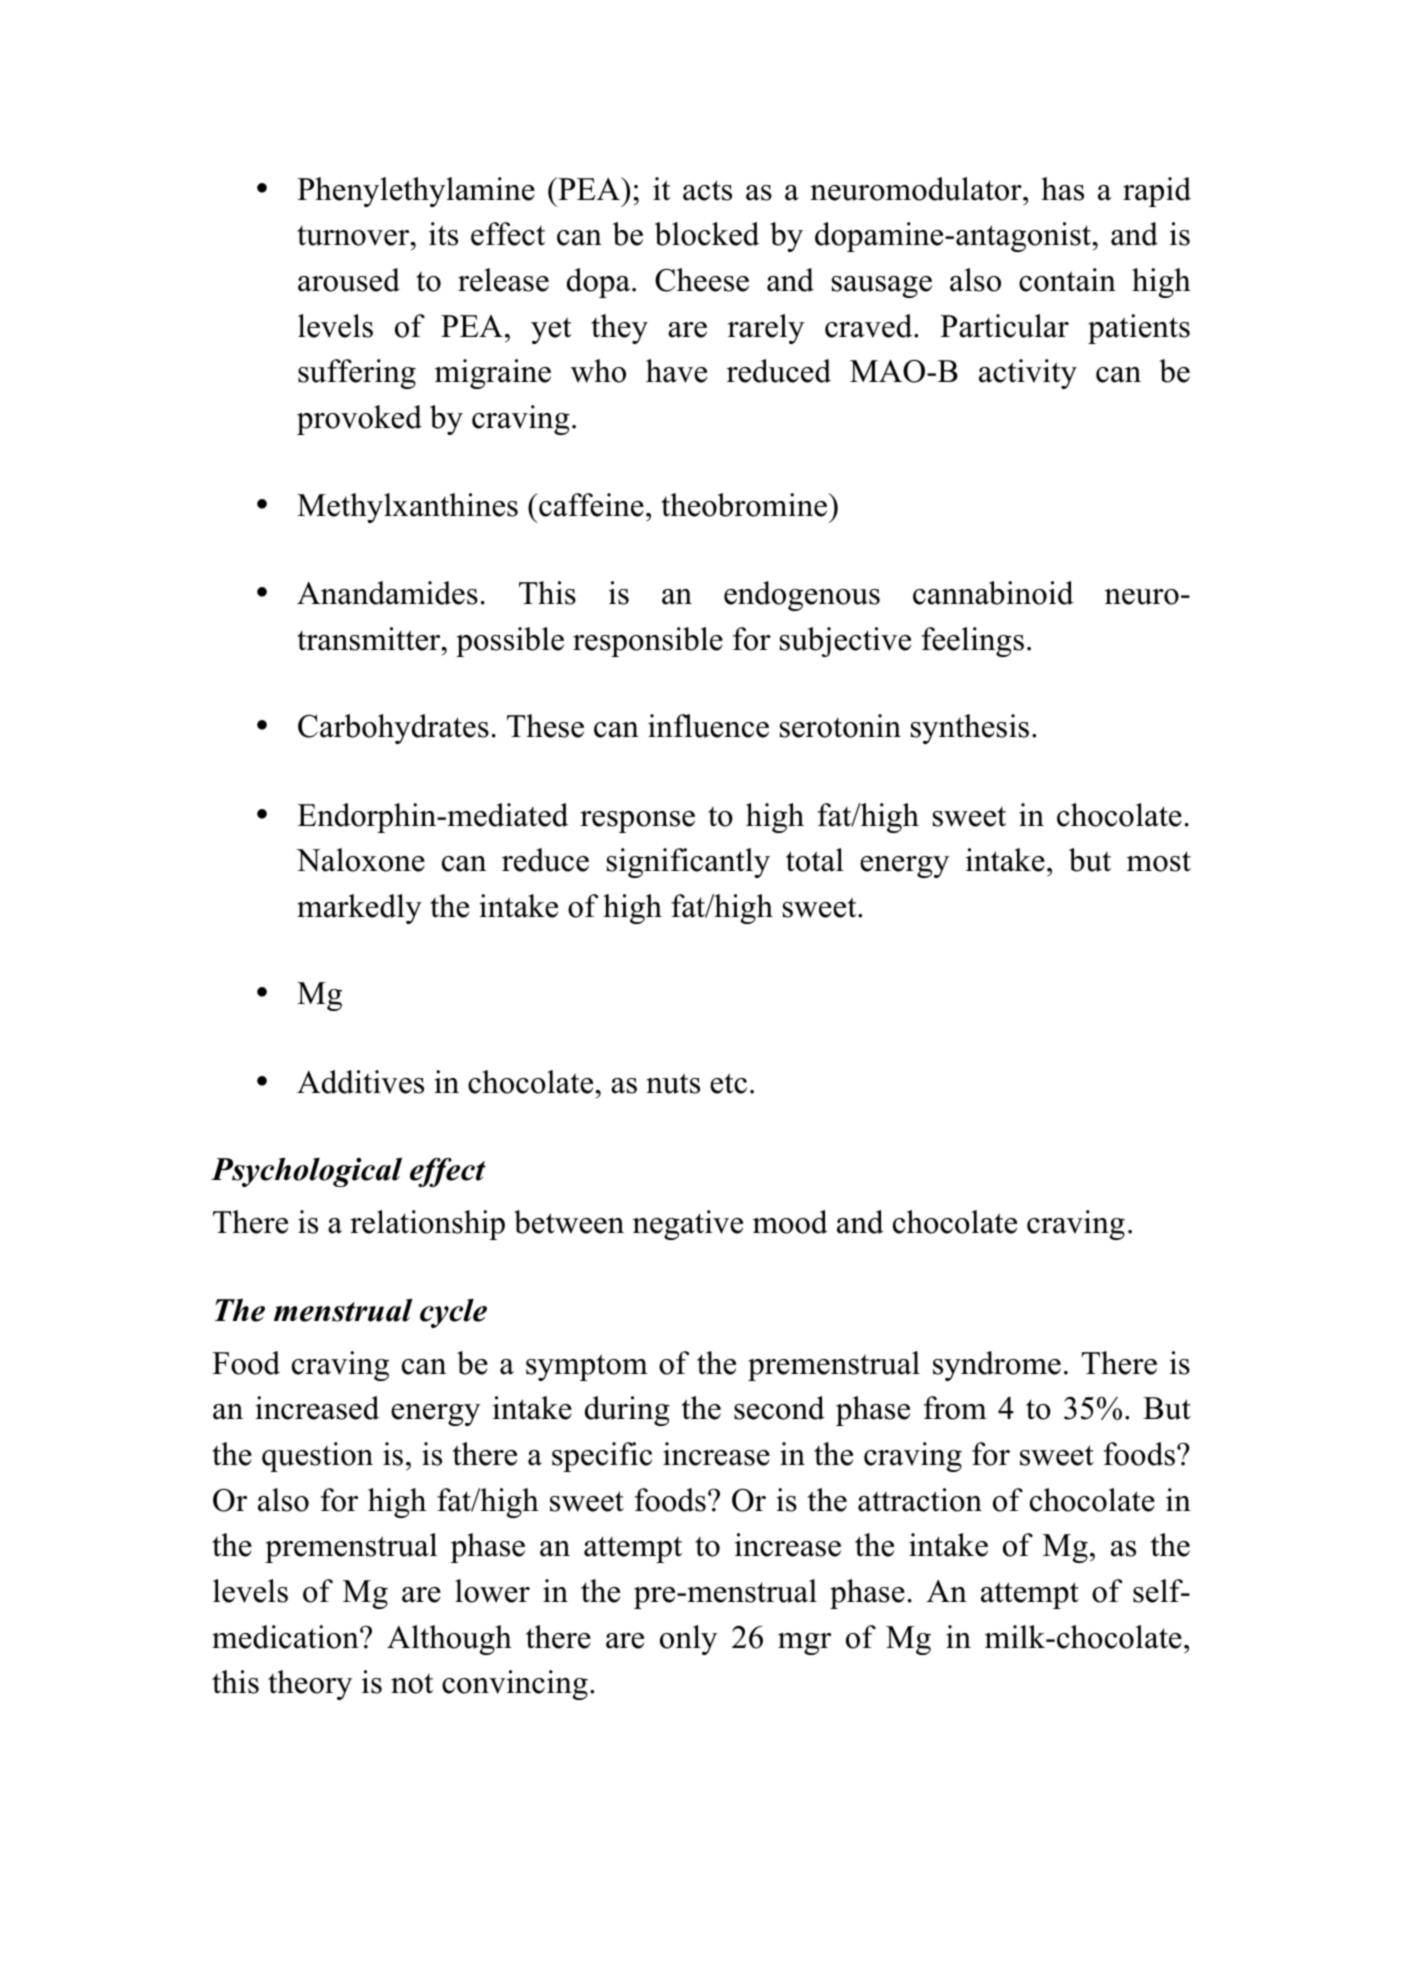 The image size is (1403, 1986). I want to click on not, so click(412, 1684).
